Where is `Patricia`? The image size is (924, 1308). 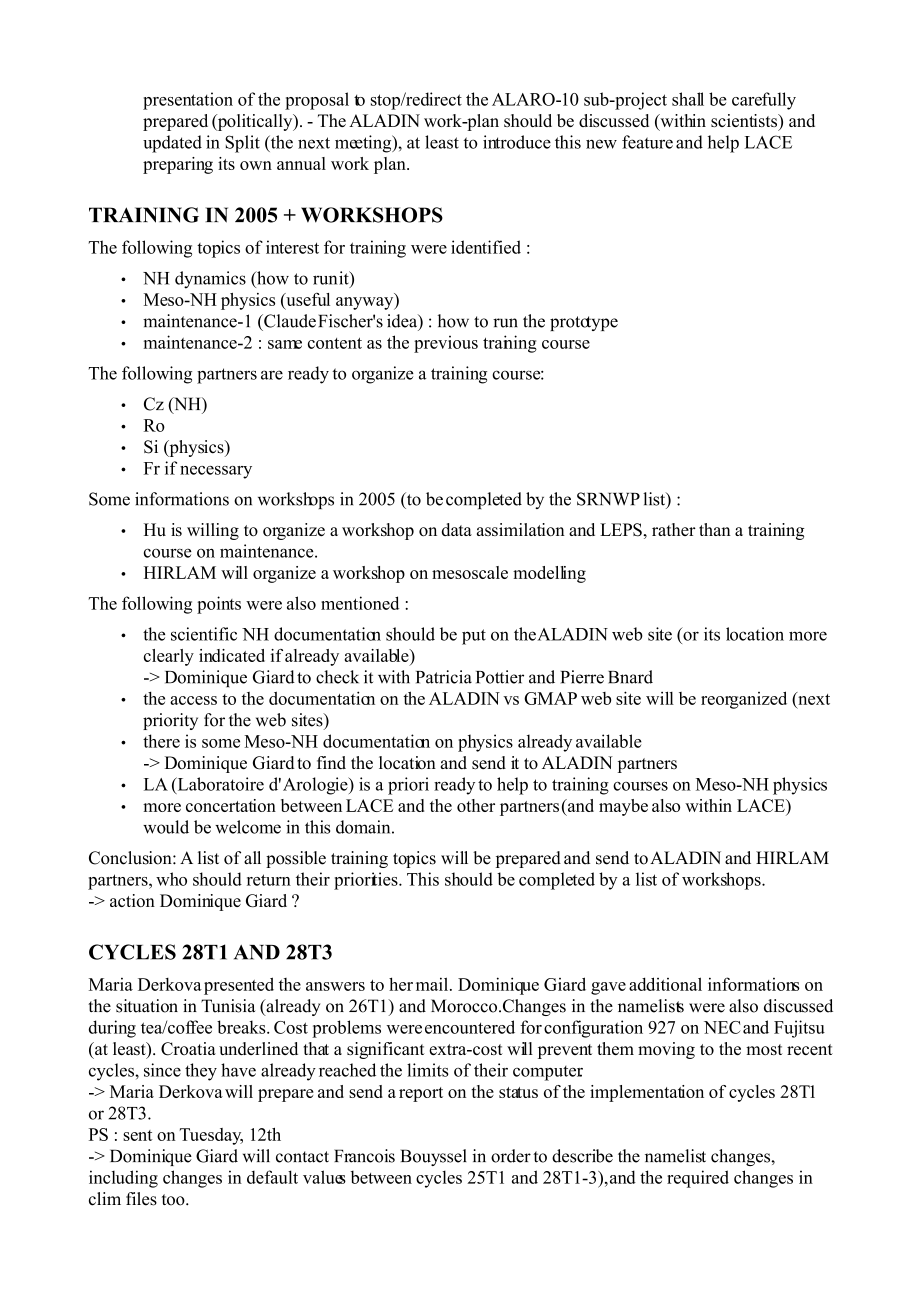
Patricia is located at coordinates (444, 677).
